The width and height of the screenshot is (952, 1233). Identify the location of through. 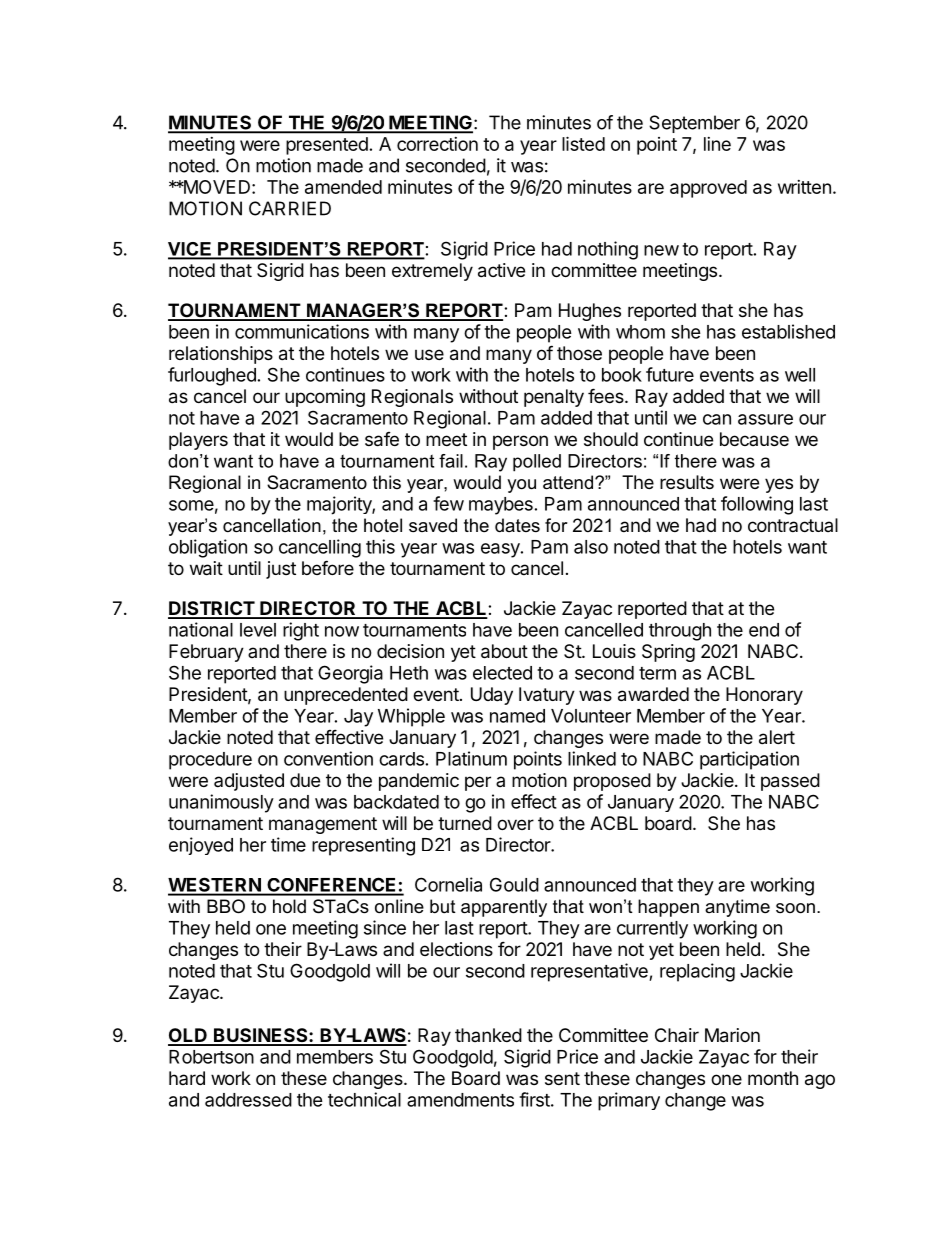
(680, 632).
